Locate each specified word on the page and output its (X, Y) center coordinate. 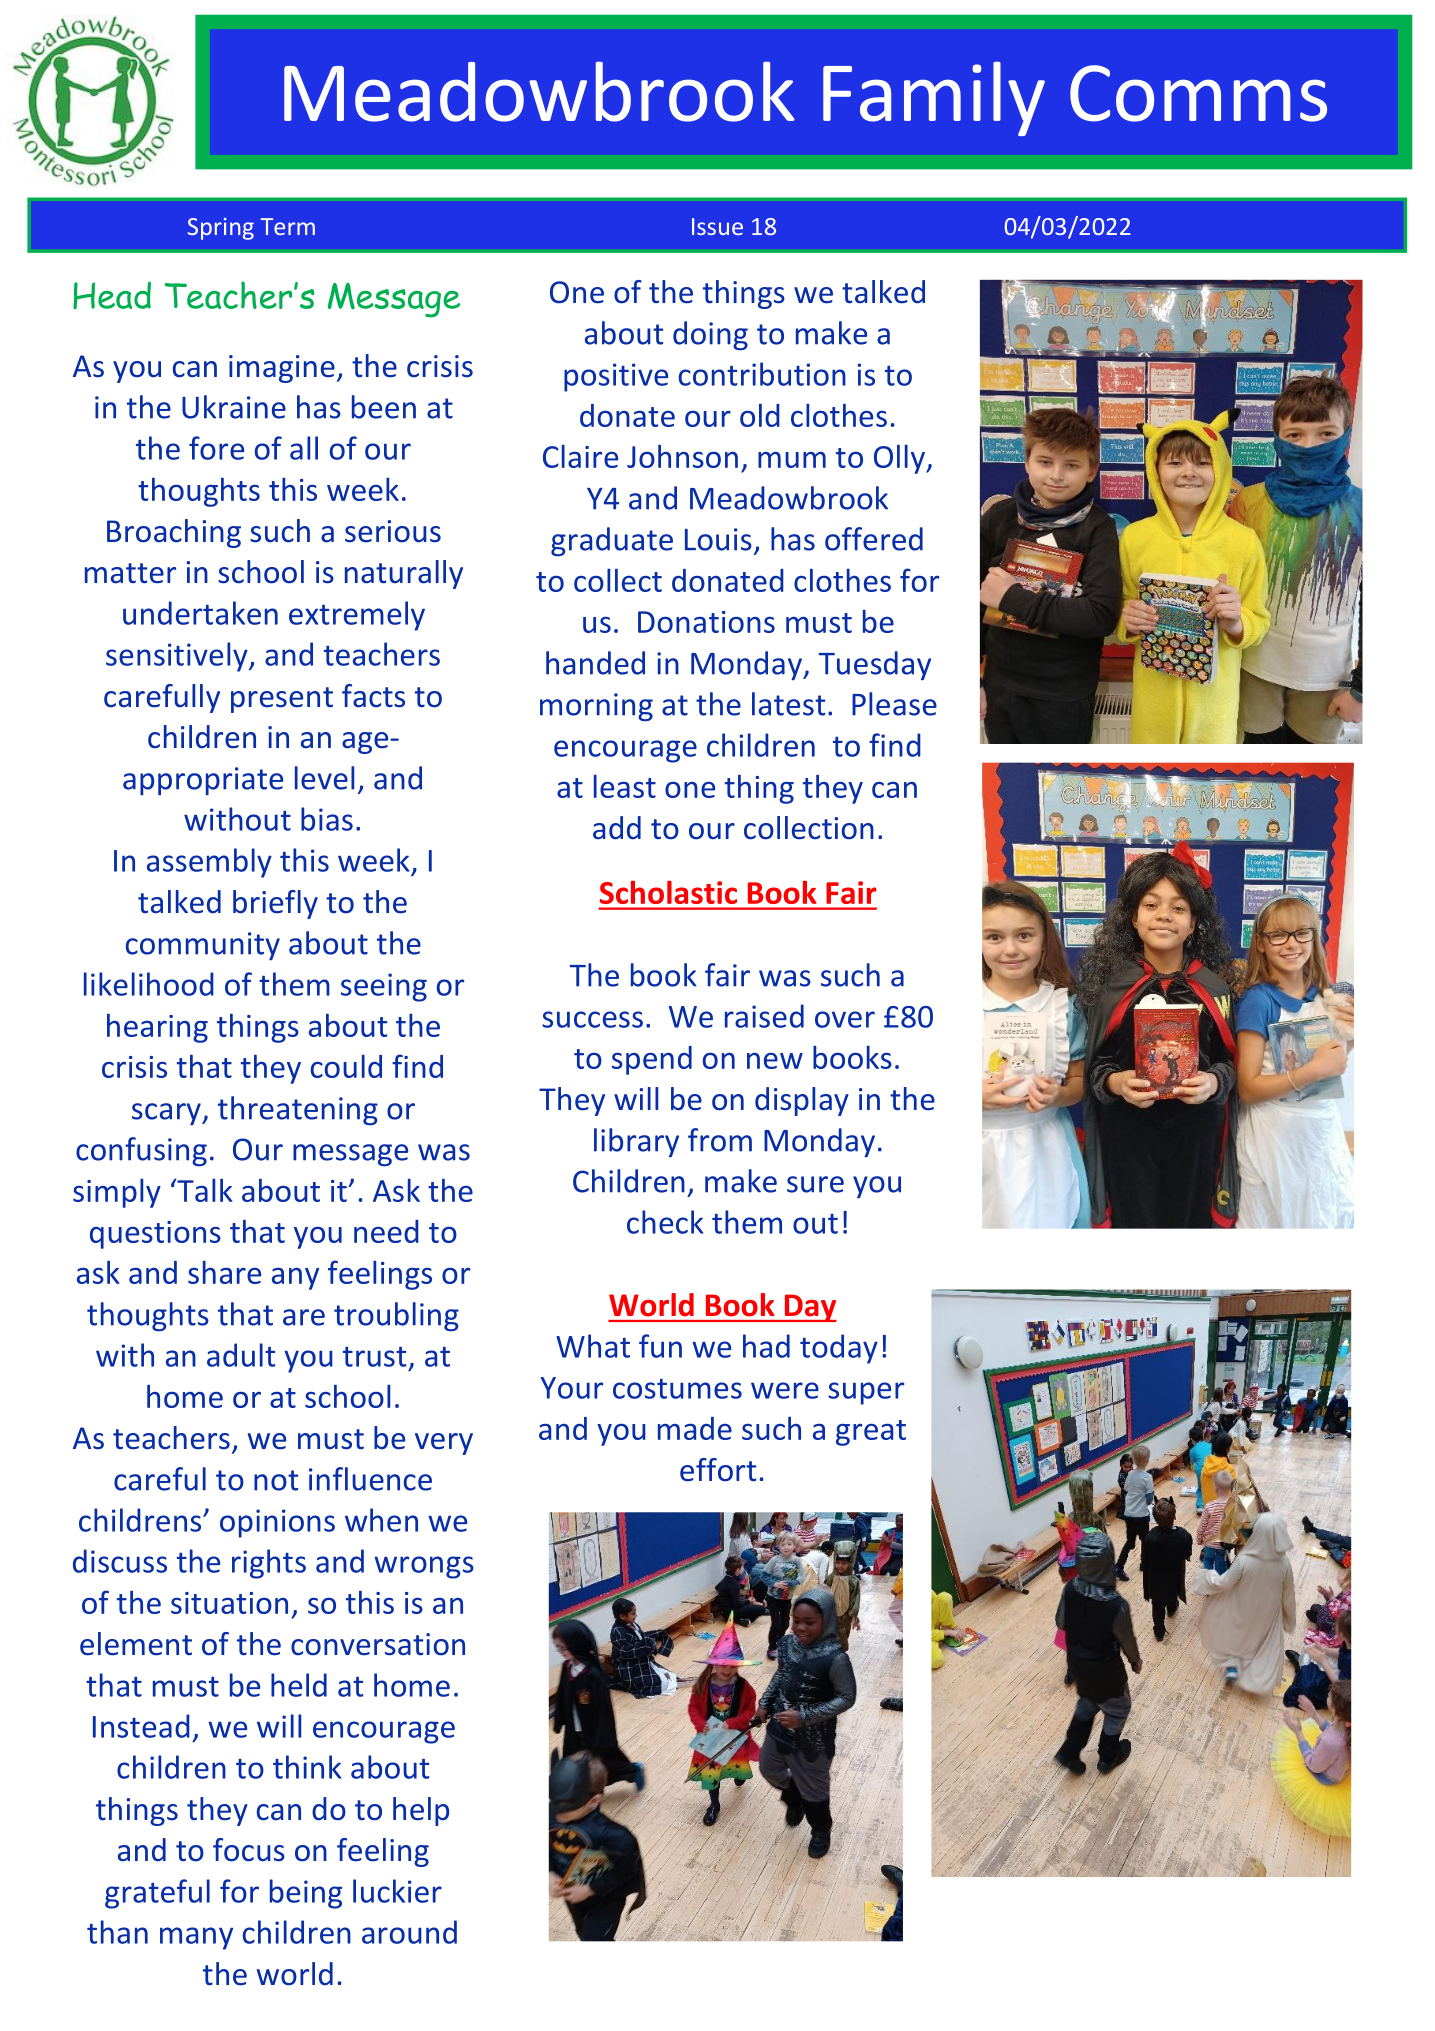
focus (249, 1850)
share (224, 1272)
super (866, 1393)
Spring (221, 229)
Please (894, 704)
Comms (1198, 93)
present (282, 700)
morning (596, 707)
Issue (717, 226)
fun (660, 1346)
